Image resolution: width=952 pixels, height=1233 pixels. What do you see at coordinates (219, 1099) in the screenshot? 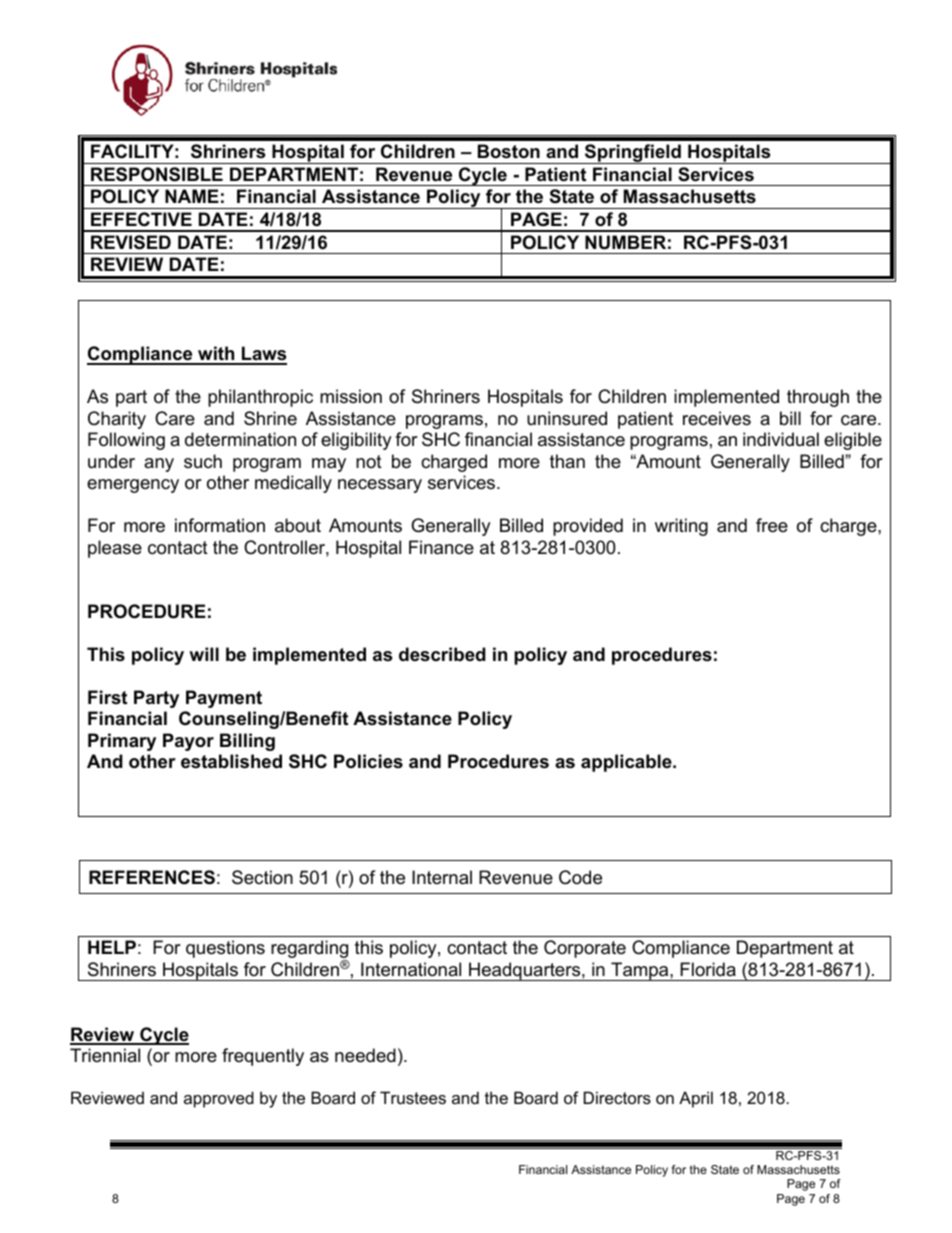
I see `approved` at bounding box center [219, 1099].
